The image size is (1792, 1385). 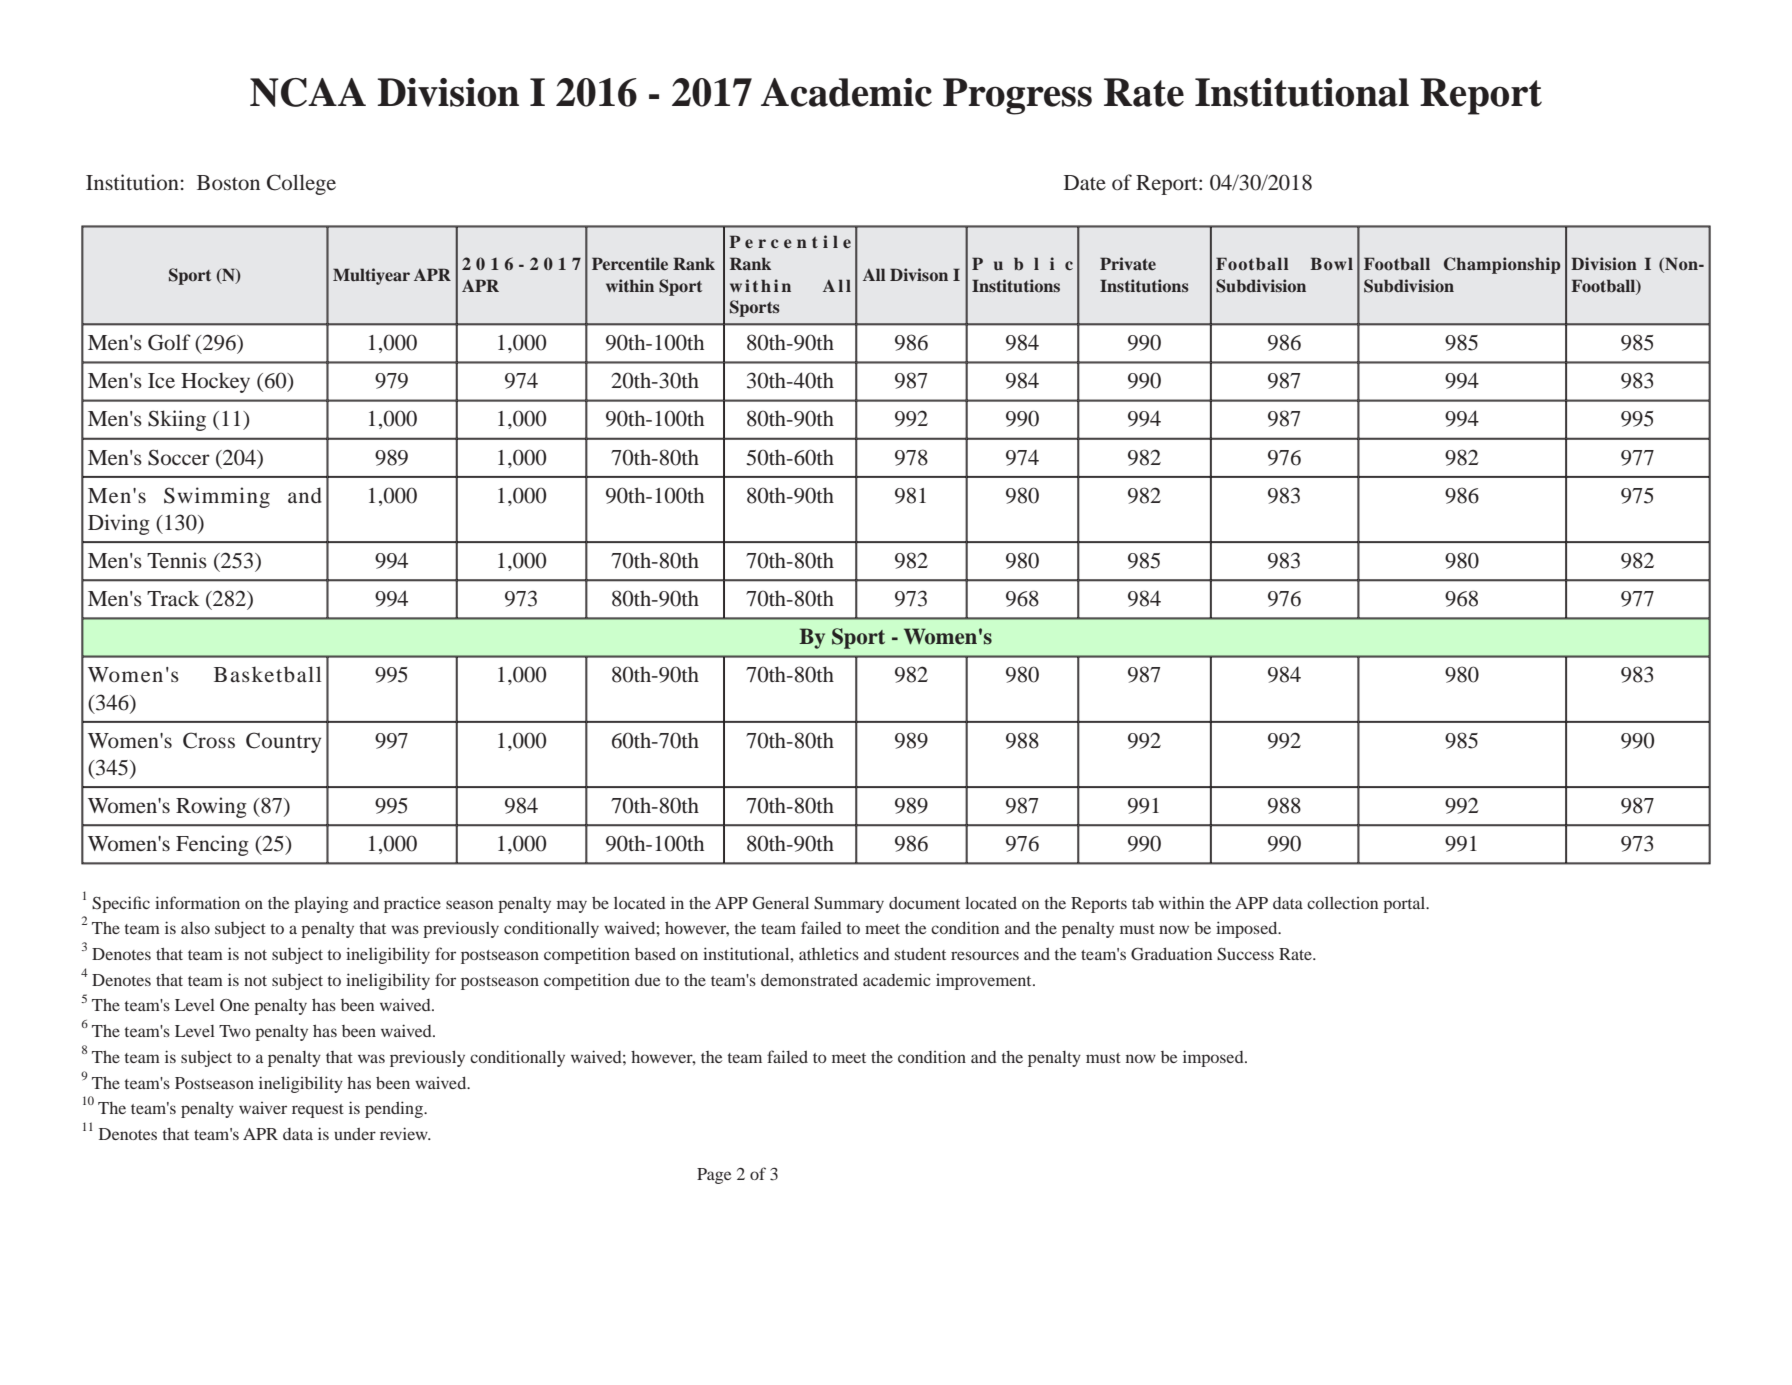 What do you see at coordinates (355, 1134) in the page?
I see `under` at bounding box center [355, 1134].
